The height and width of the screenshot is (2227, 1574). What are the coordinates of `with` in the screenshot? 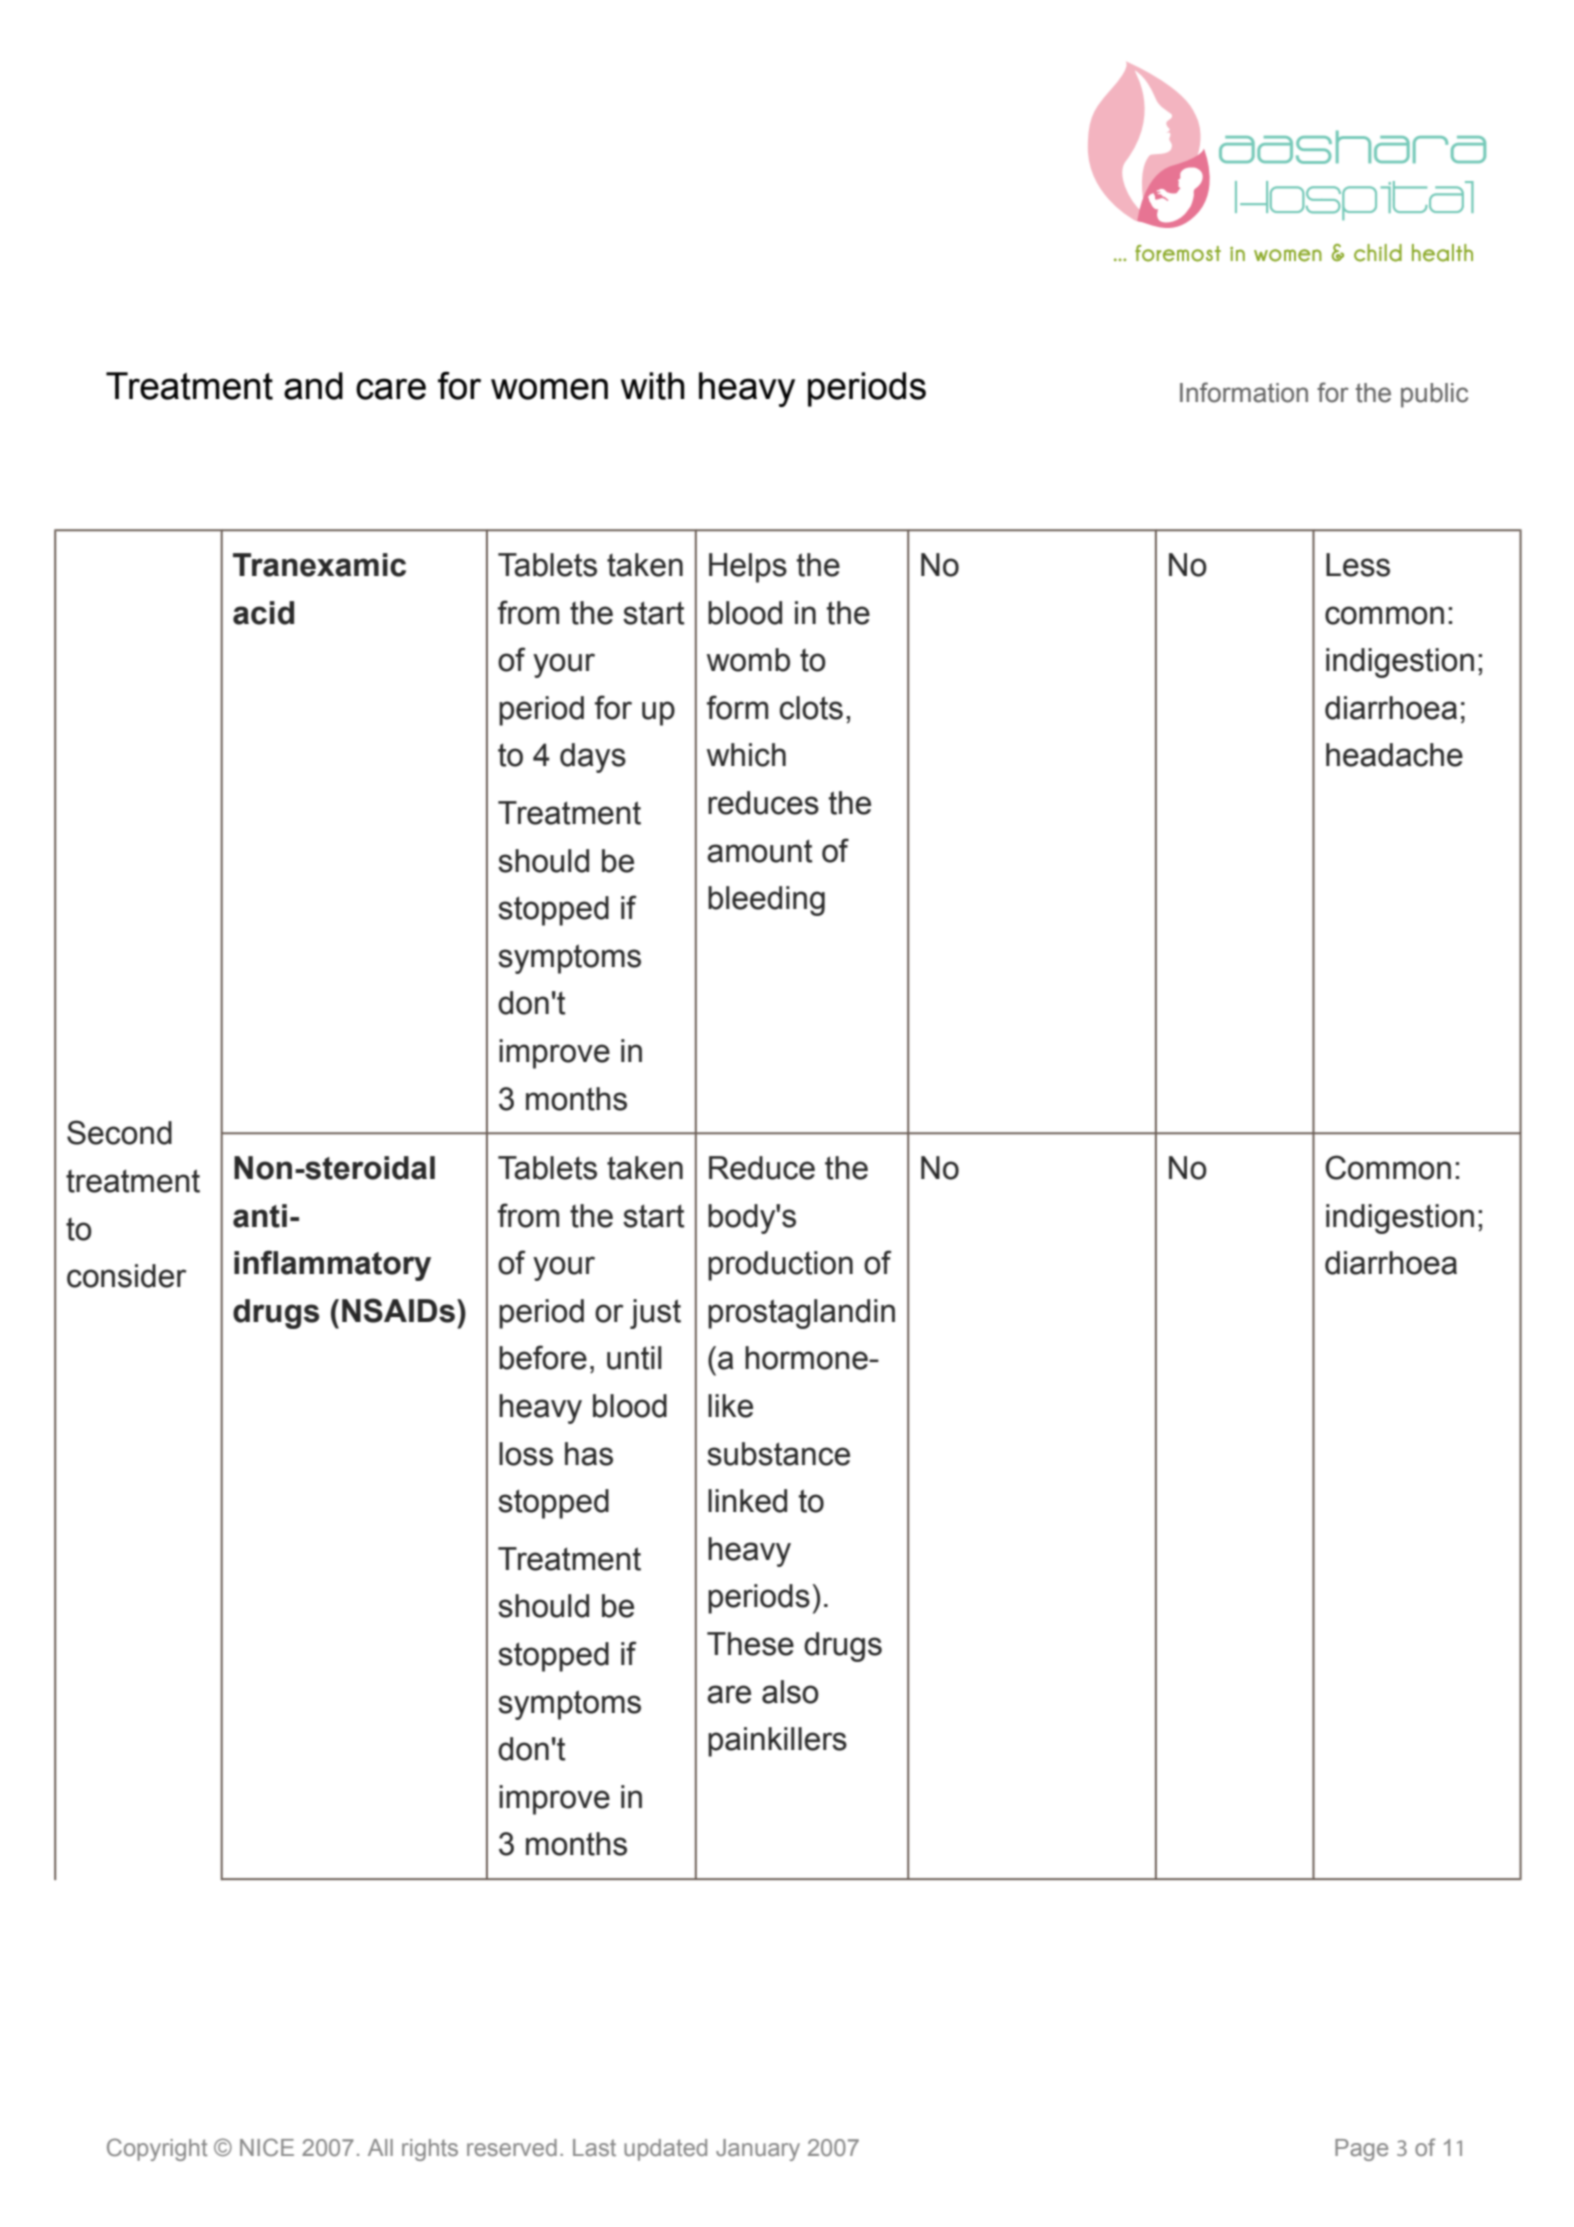 It's located at (653, 386).
